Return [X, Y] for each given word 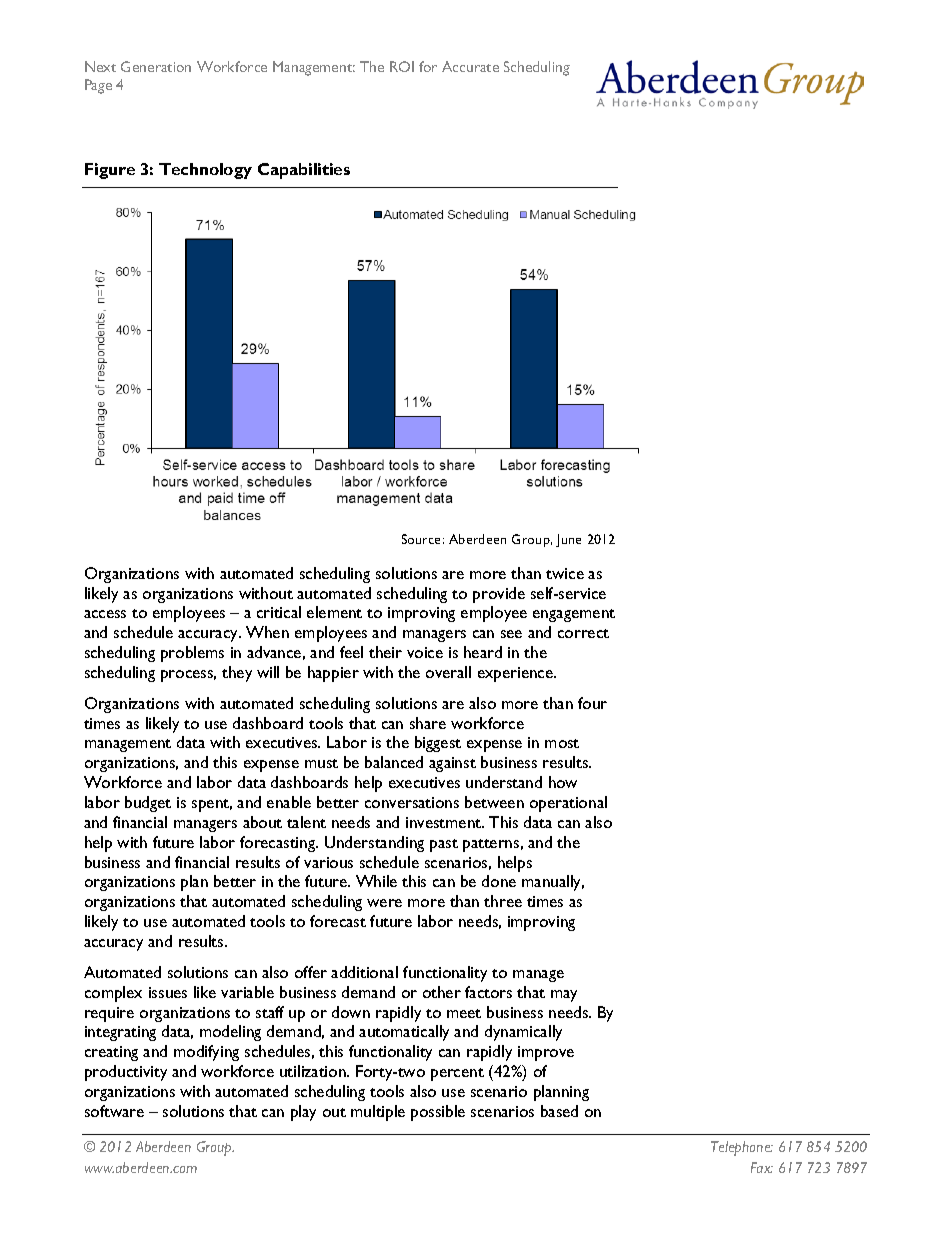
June [568, 540]
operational [568, 804]
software [114, 1111]
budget [148, 804]
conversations [412, 802]
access [105, 614]
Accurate [470, 66]
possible [438, 1113]
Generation [156, 66]
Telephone [742, 1148]
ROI [402, 66]
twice [565, 573]
